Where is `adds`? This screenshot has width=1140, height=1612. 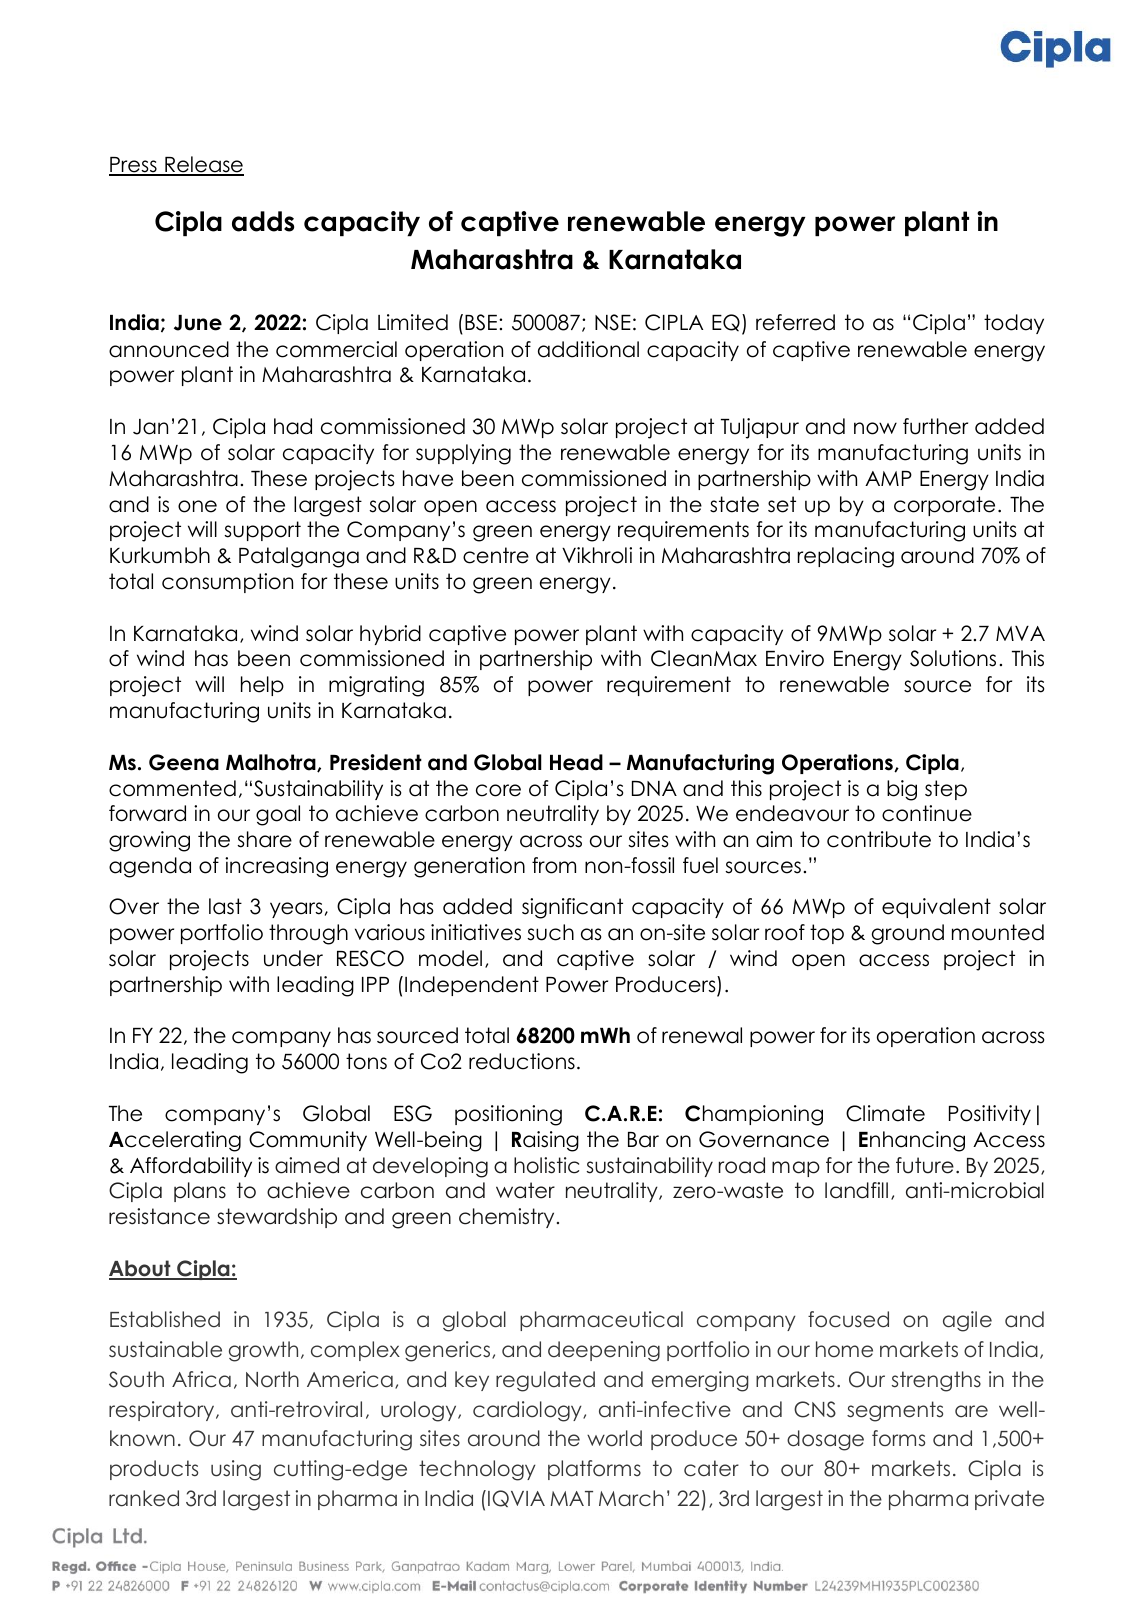
adds is located at coordinates (263, 221).
